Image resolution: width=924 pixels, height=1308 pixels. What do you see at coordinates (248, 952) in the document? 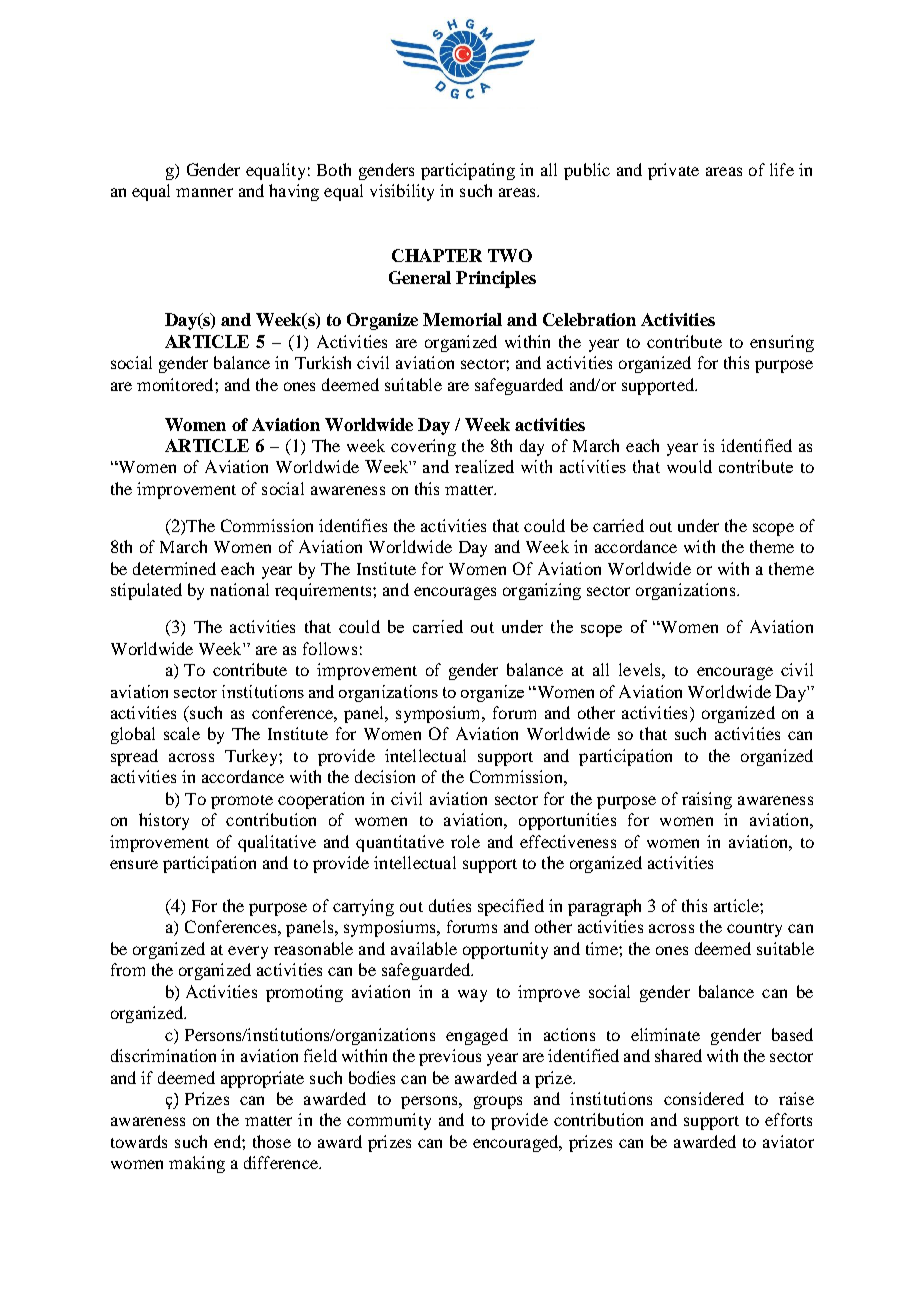
I see `every` at bounding box center [248, 952].
